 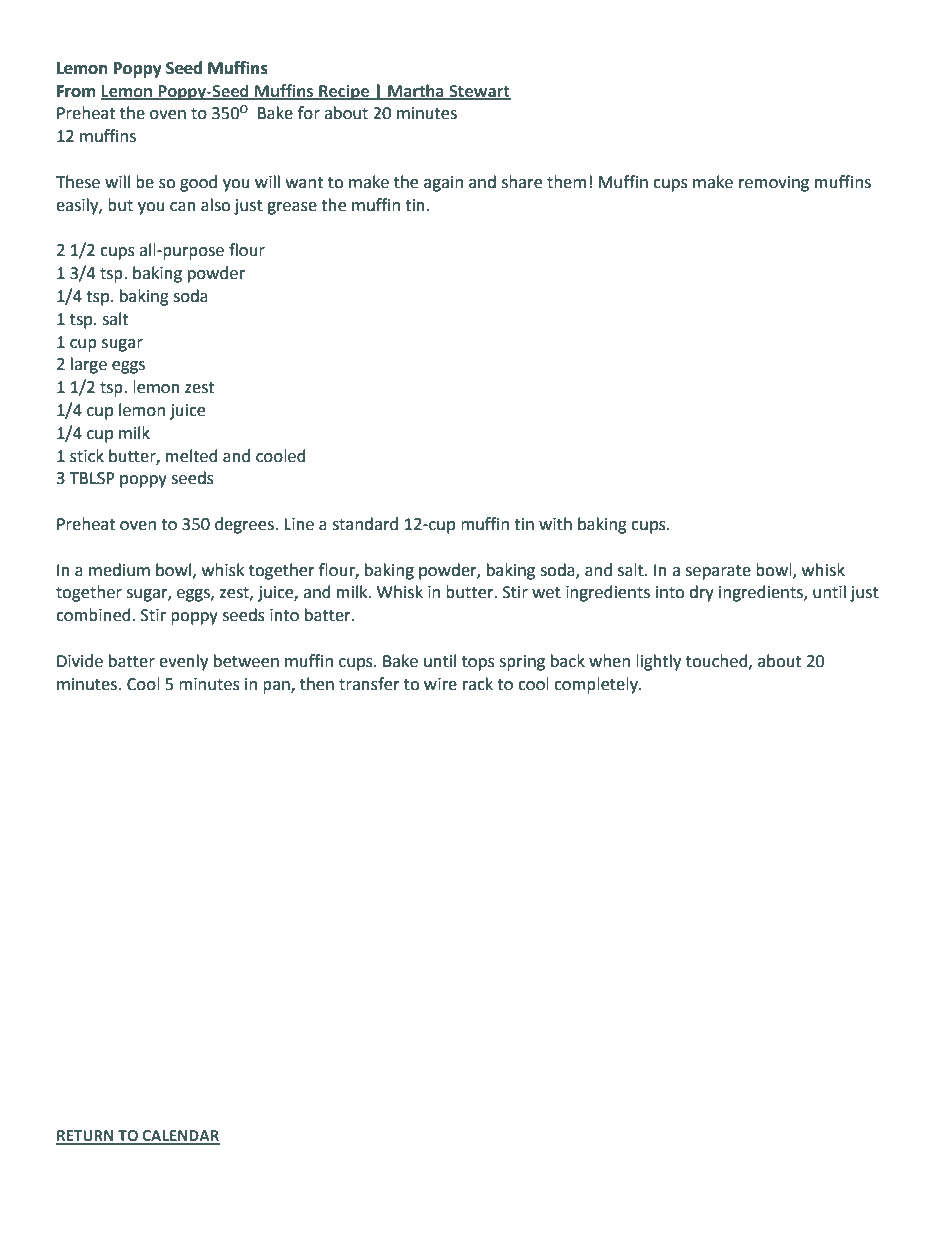 I want to click on Martha, so click(x=416, y=91).
